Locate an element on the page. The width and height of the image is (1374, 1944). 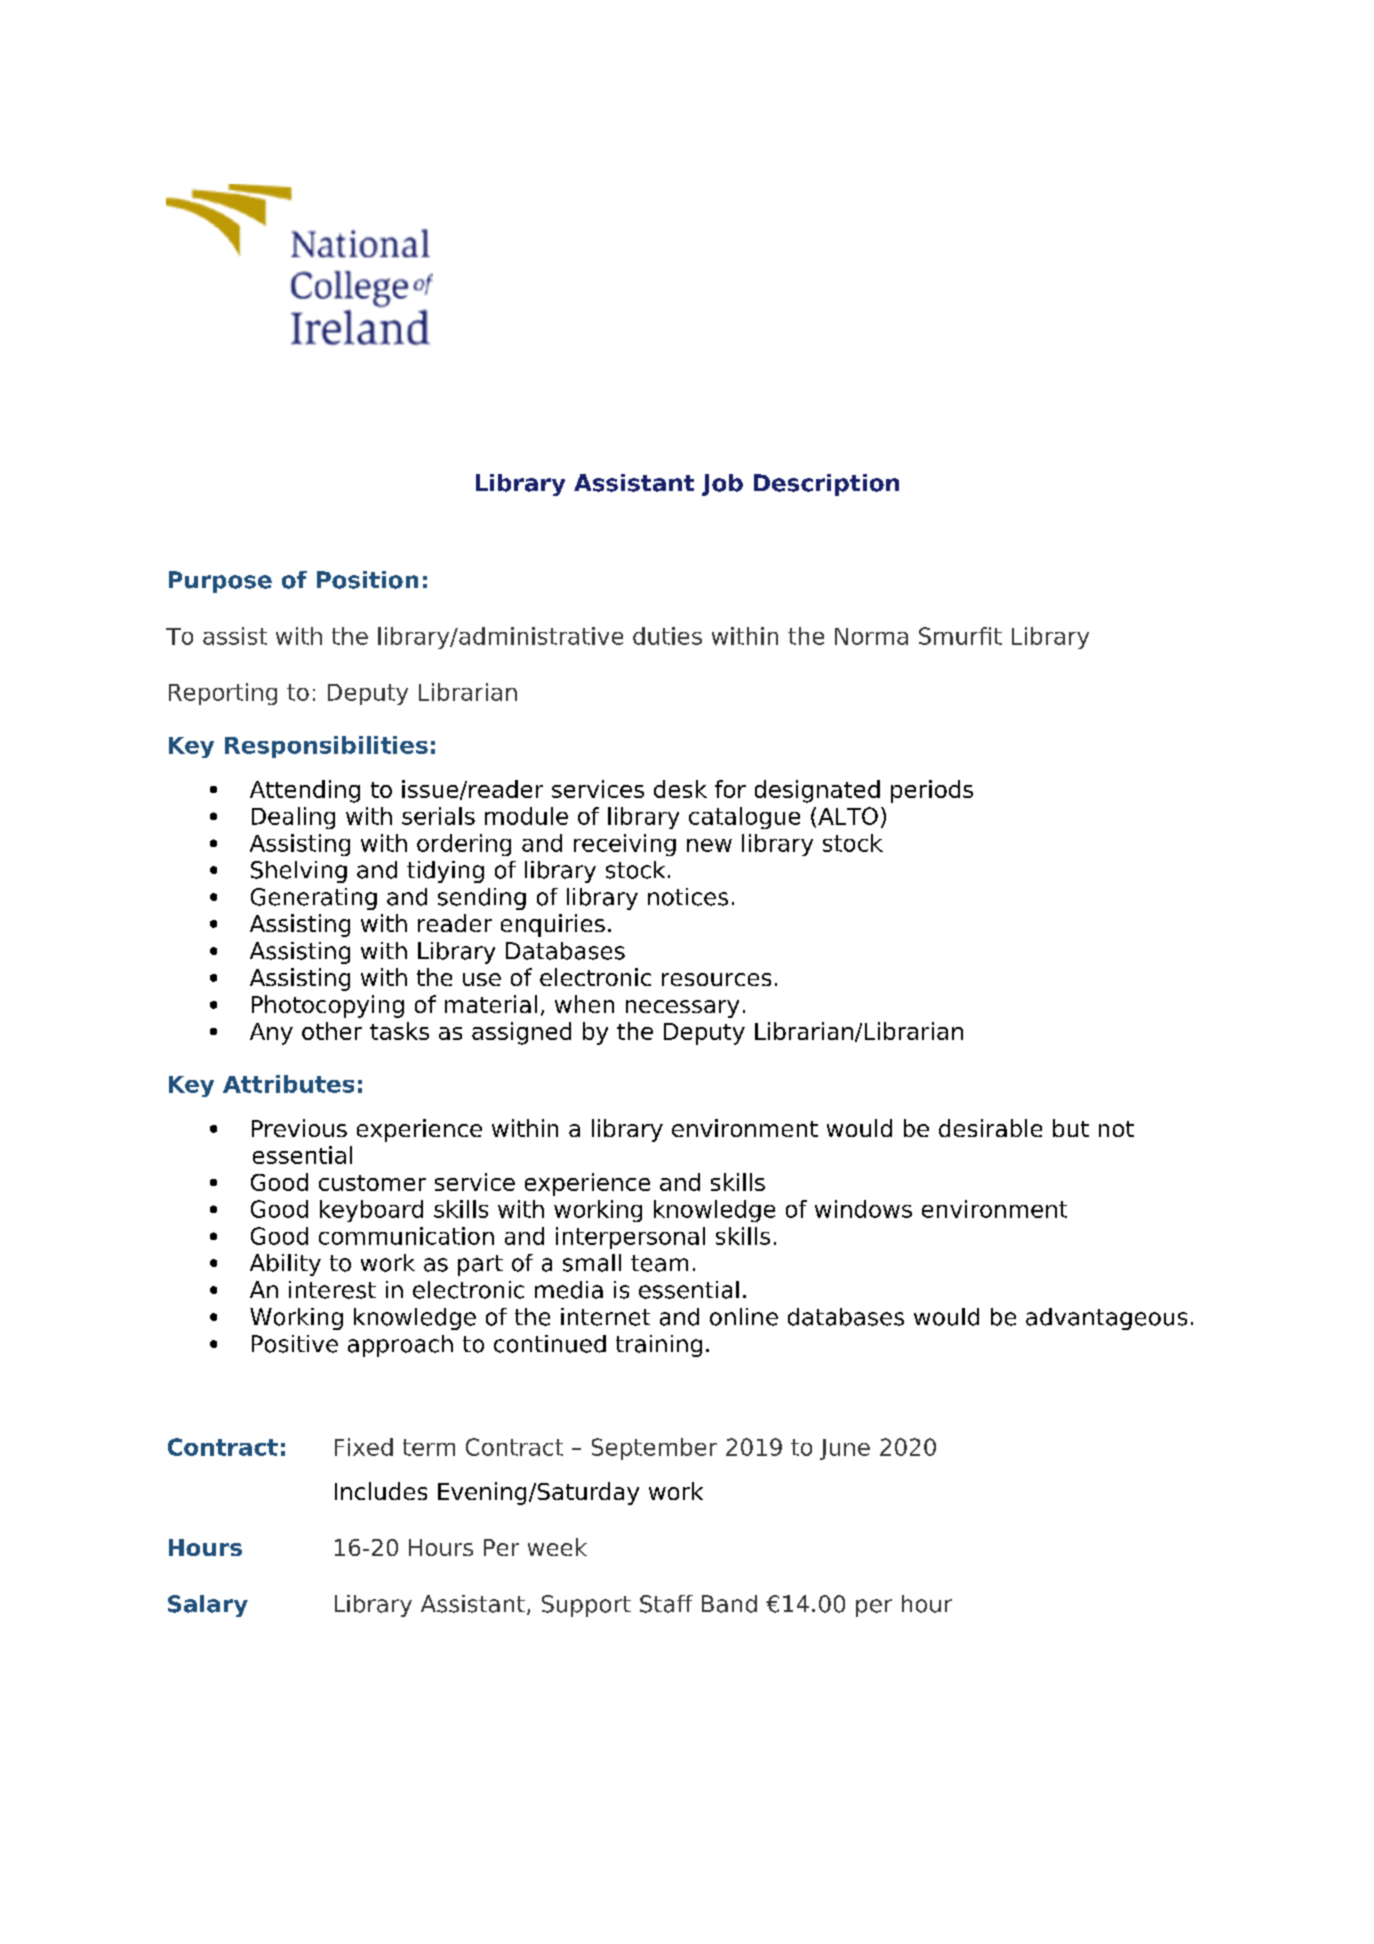
Description is located at coordinates (826, 485).
